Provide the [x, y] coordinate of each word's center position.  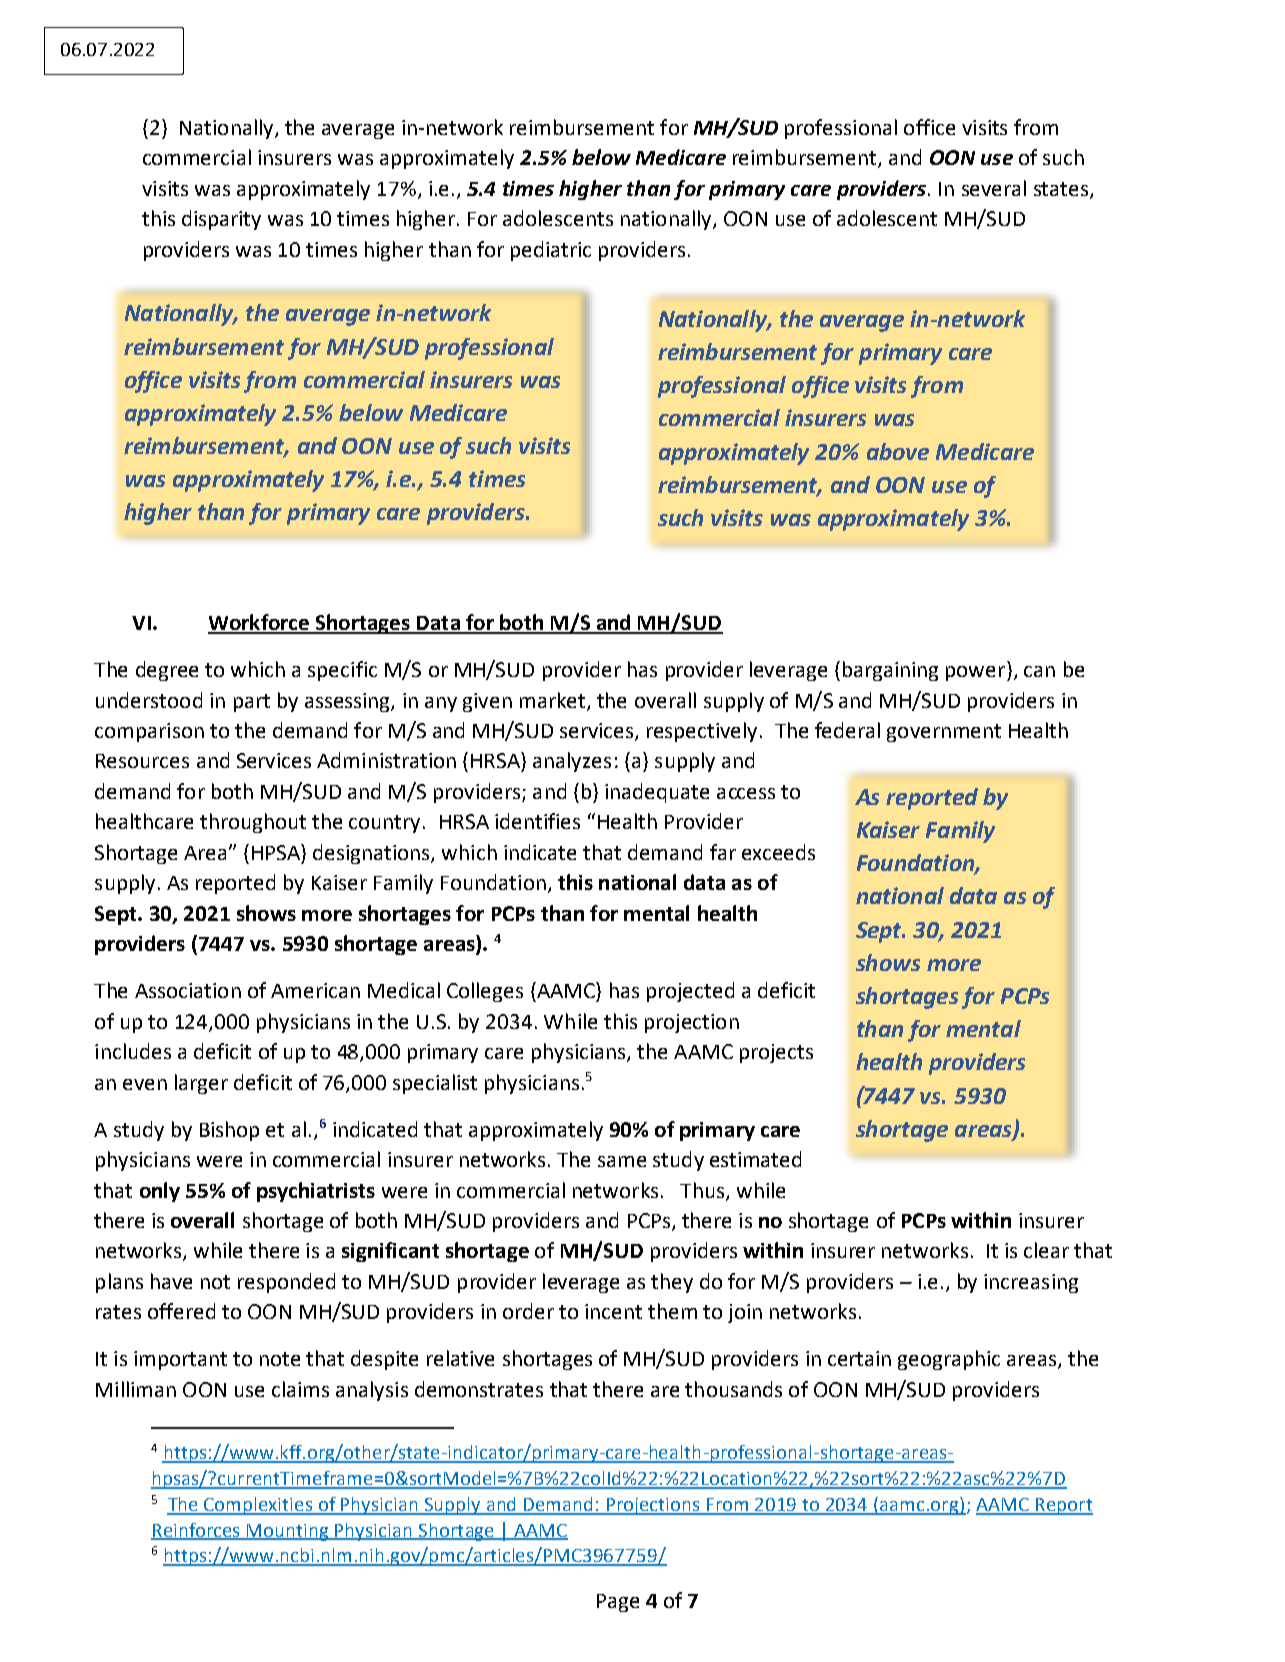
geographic [949, 1360]
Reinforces [197, 1531]
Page [618, 1603]
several [994, 188]
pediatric [551, 251]
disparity [221, 220]
